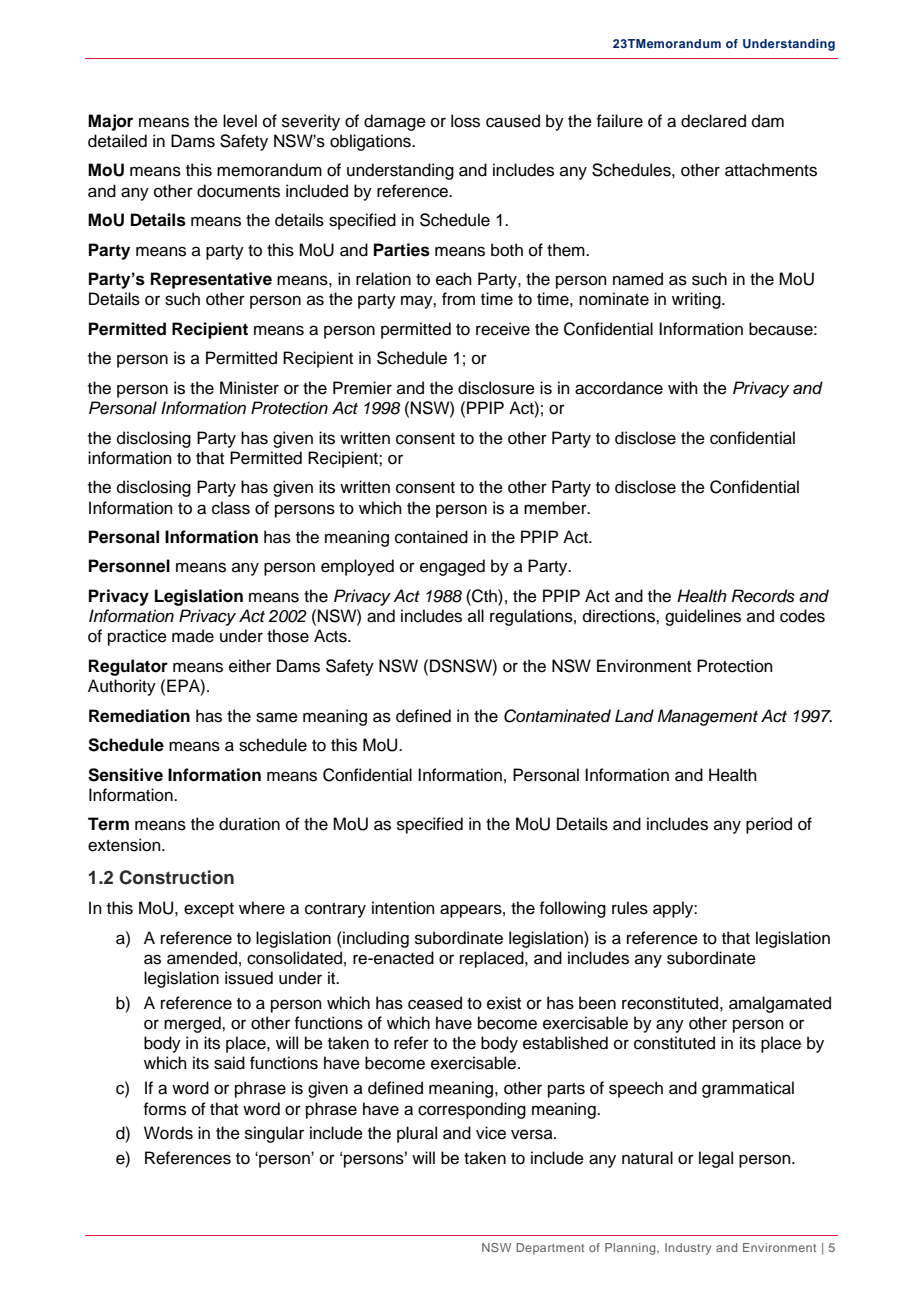 This screenshot has height=1308, width=924. What do you see at coordinates (193, 636) in the screenshot?
I see `made` at bounding box center [193, 636].
